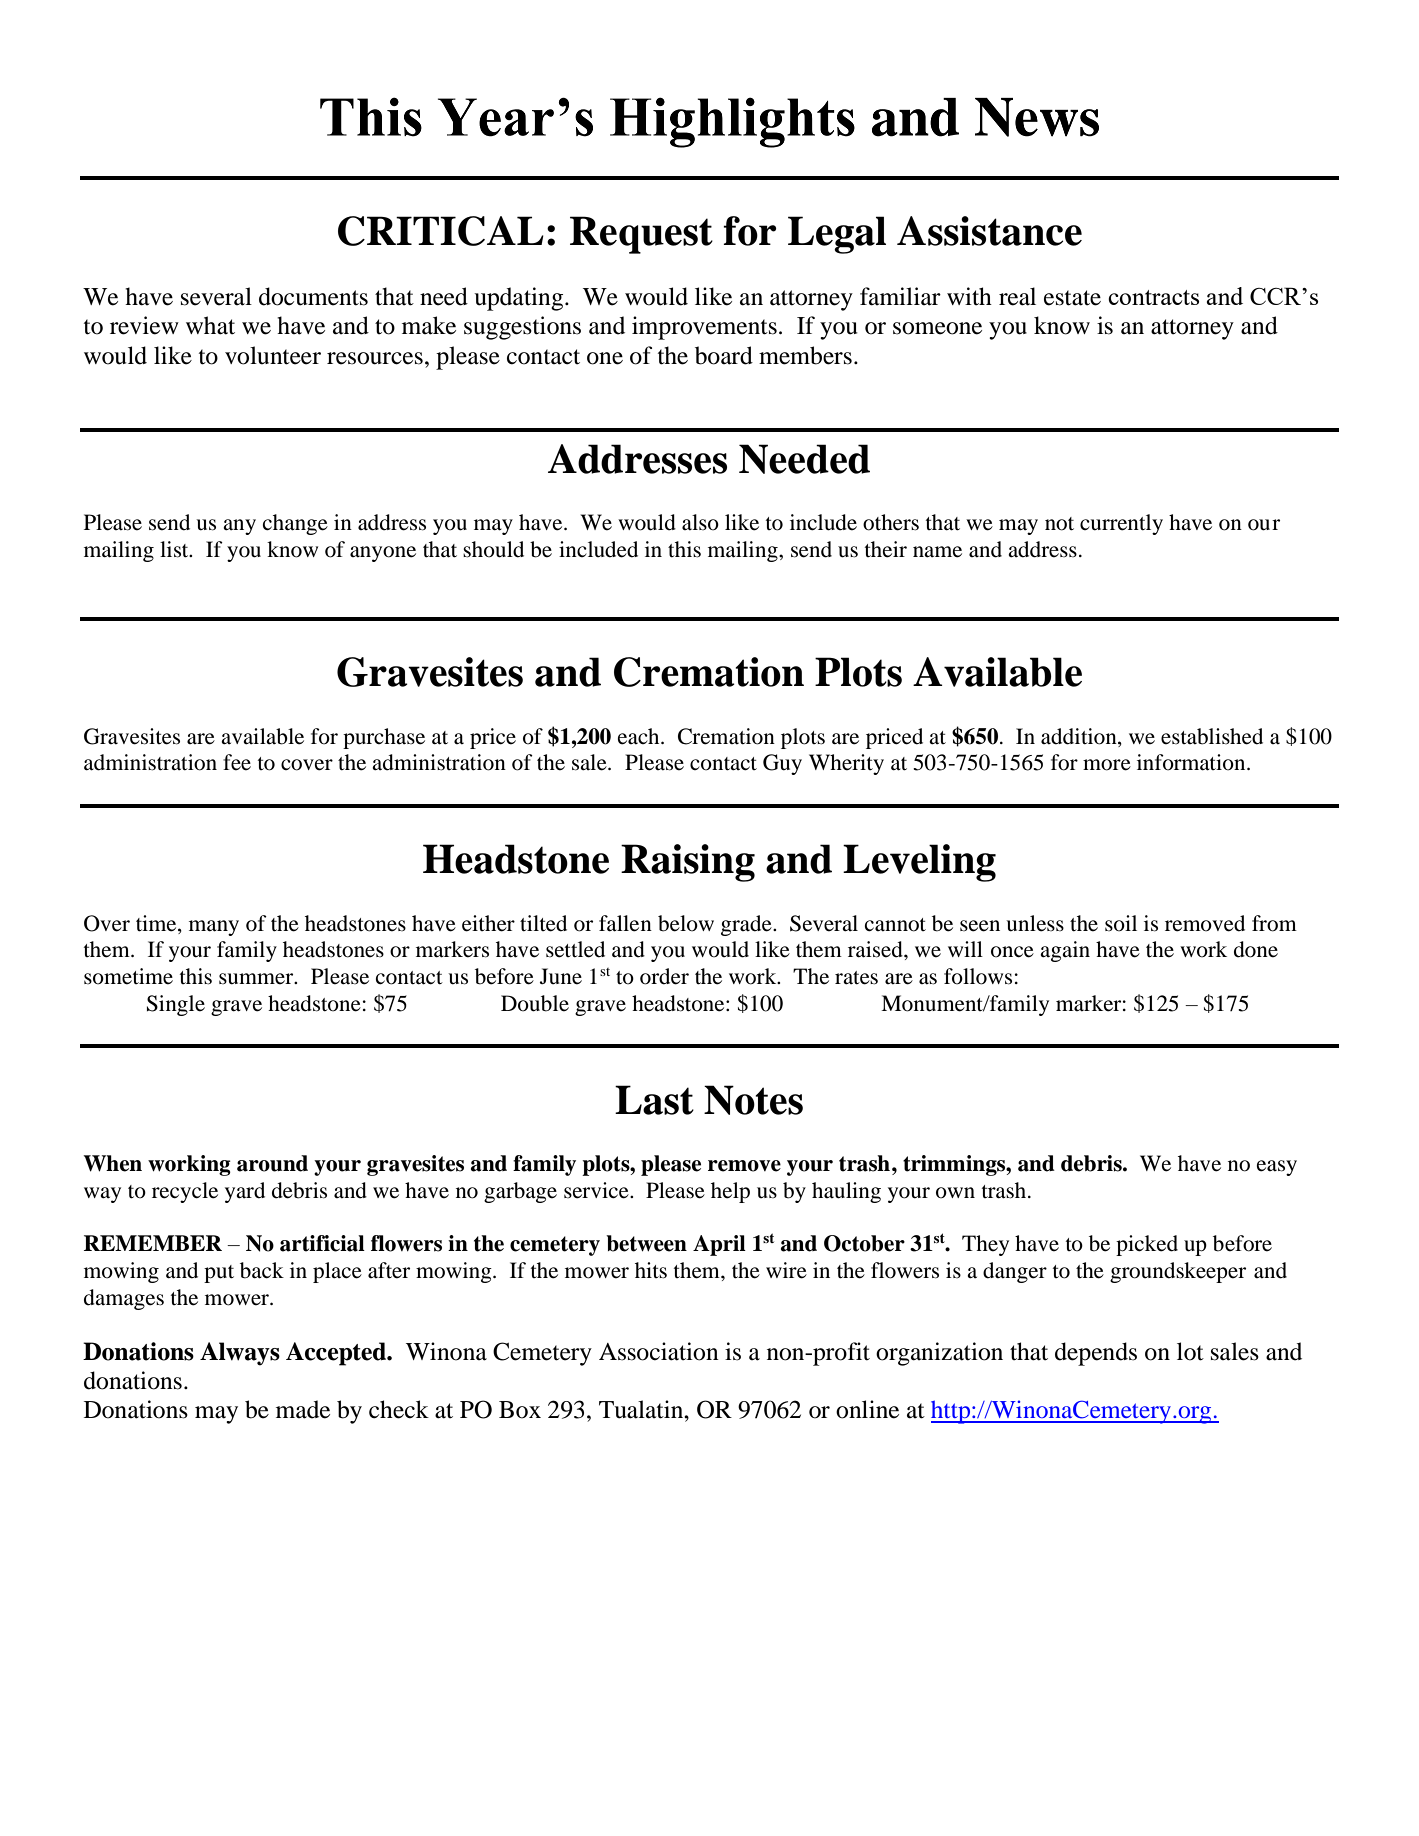  I want to click on fee, so click(237, 762).
